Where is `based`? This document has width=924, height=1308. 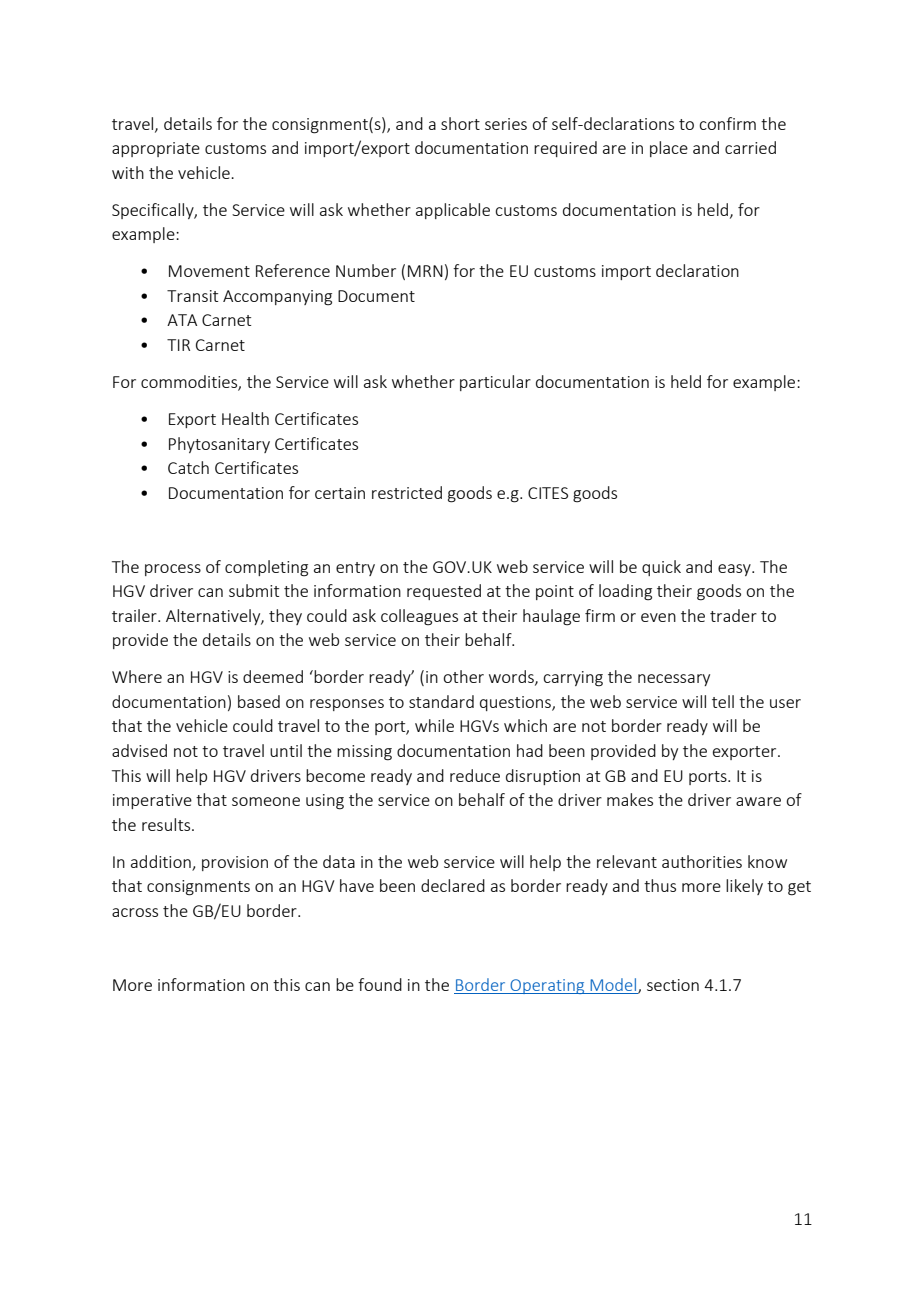 based is located at coordinates (259, 701).
